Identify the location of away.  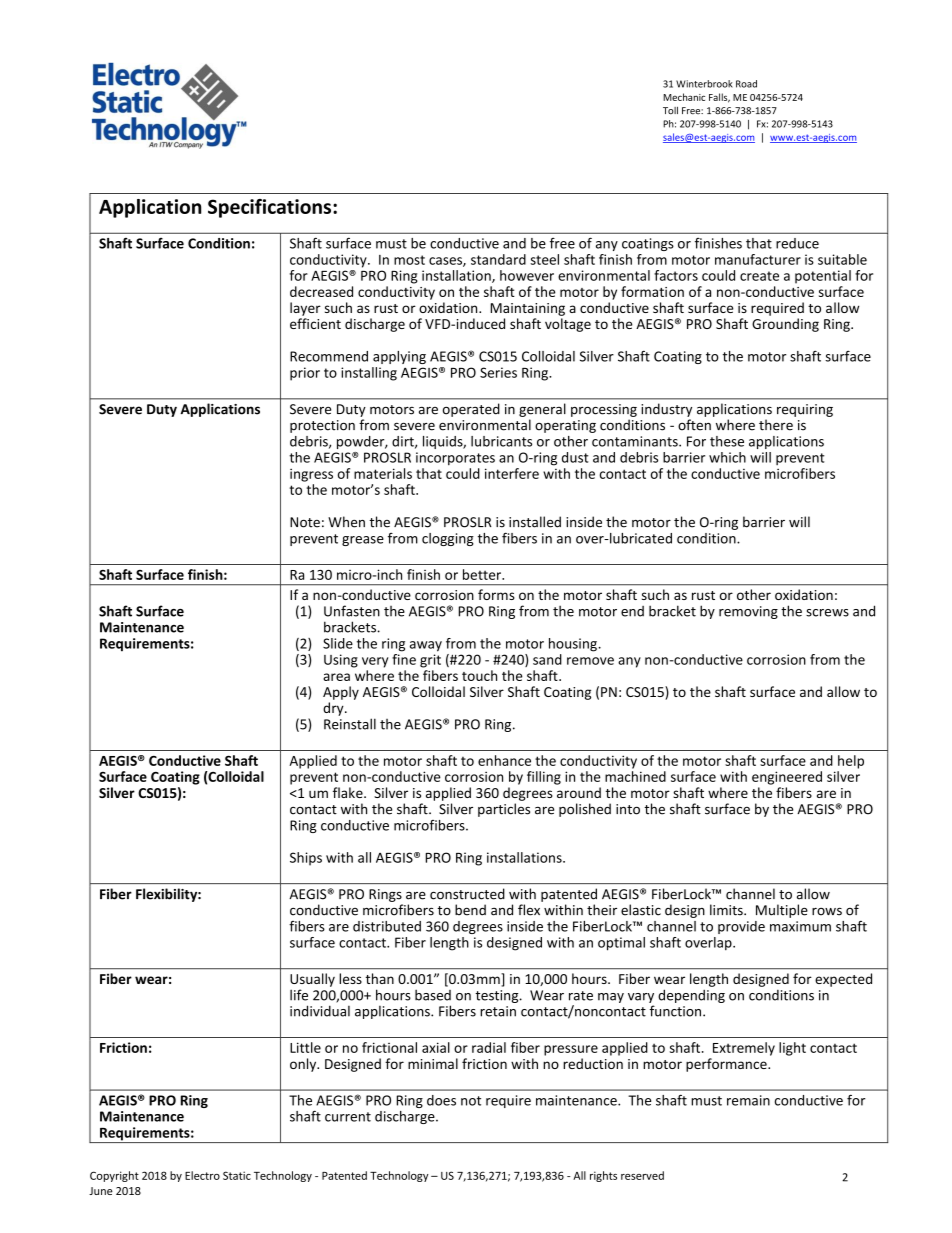
(426, 646).
